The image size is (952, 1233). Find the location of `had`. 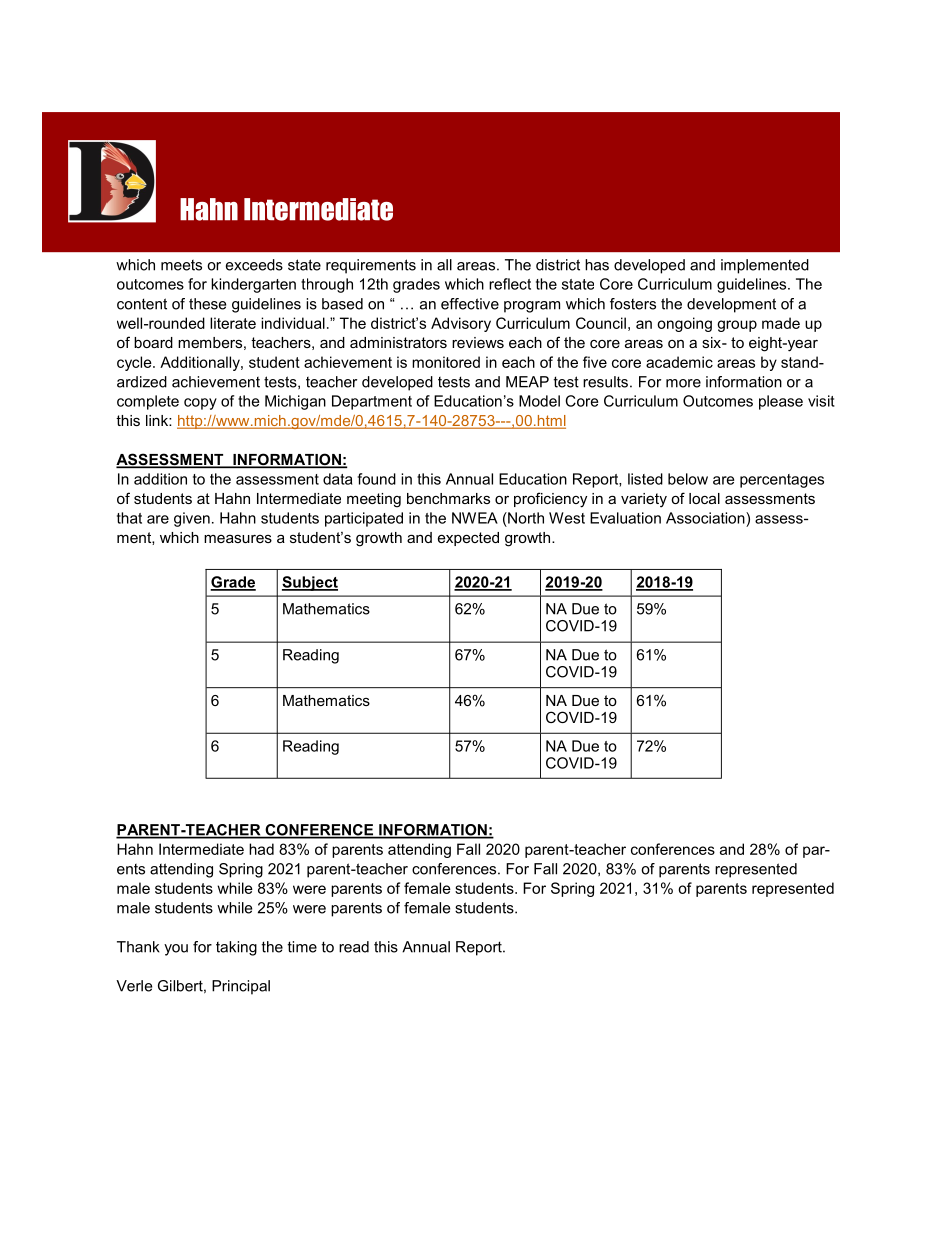

had is located at coordinates (261, 849).
